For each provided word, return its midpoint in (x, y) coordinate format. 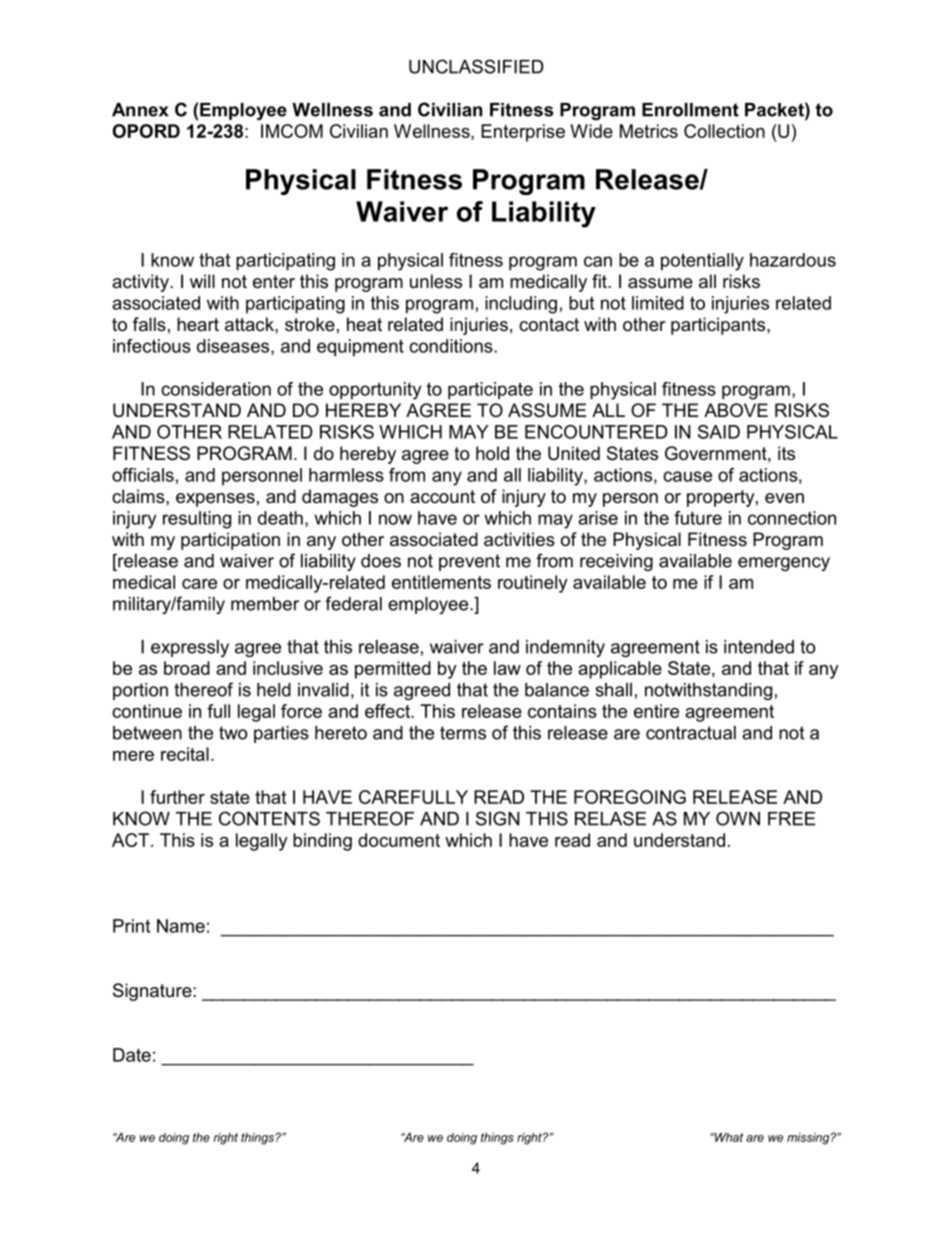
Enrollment (690, 110)
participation (230, 541)
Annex (140, 110)
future (698, 518)
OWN (738, 818)
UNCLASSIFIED (476, 66)
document (399, 840)
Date (132, 1055)
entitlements (441, 582)
